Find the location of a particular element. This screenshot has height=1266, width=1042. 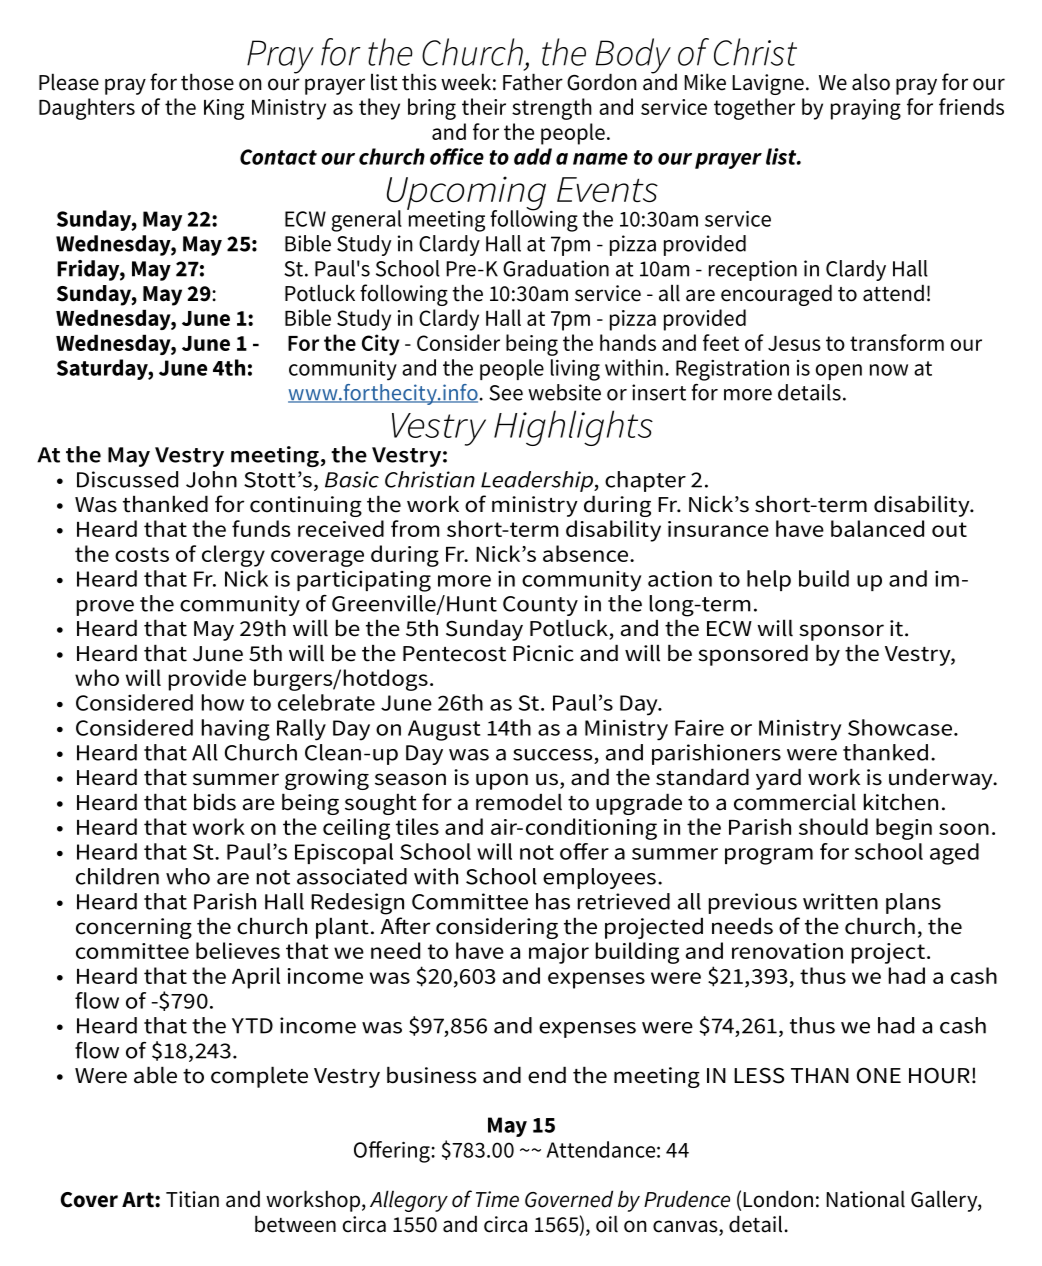

open is located at coordinates (839, 372).
